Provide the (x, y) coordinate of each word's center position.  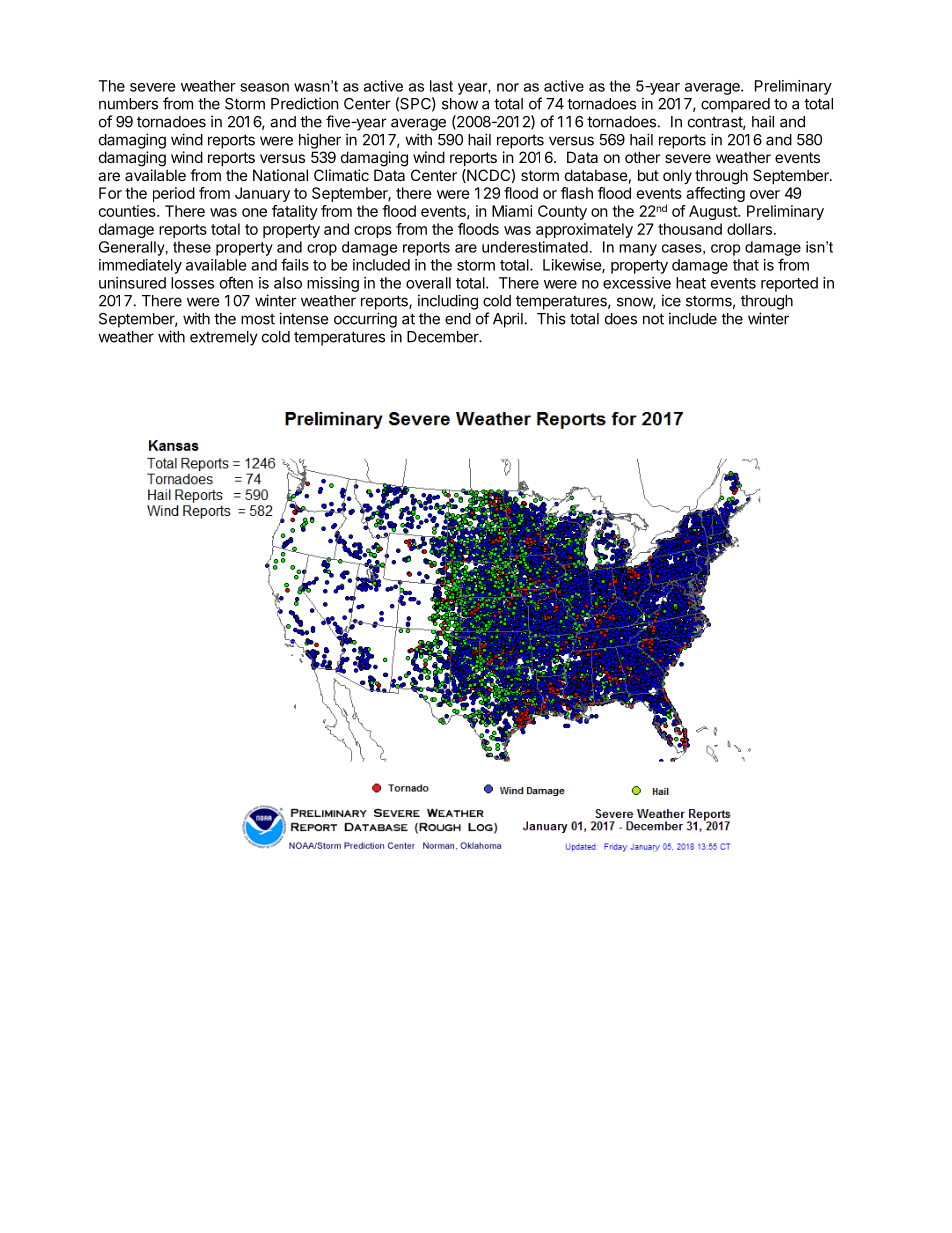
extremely (224, 338)
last (441, 86)
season (264, 87)
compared (735, 105)
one (254, 212)
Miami (512, 211)
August (714, 212)
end (458, 319)
